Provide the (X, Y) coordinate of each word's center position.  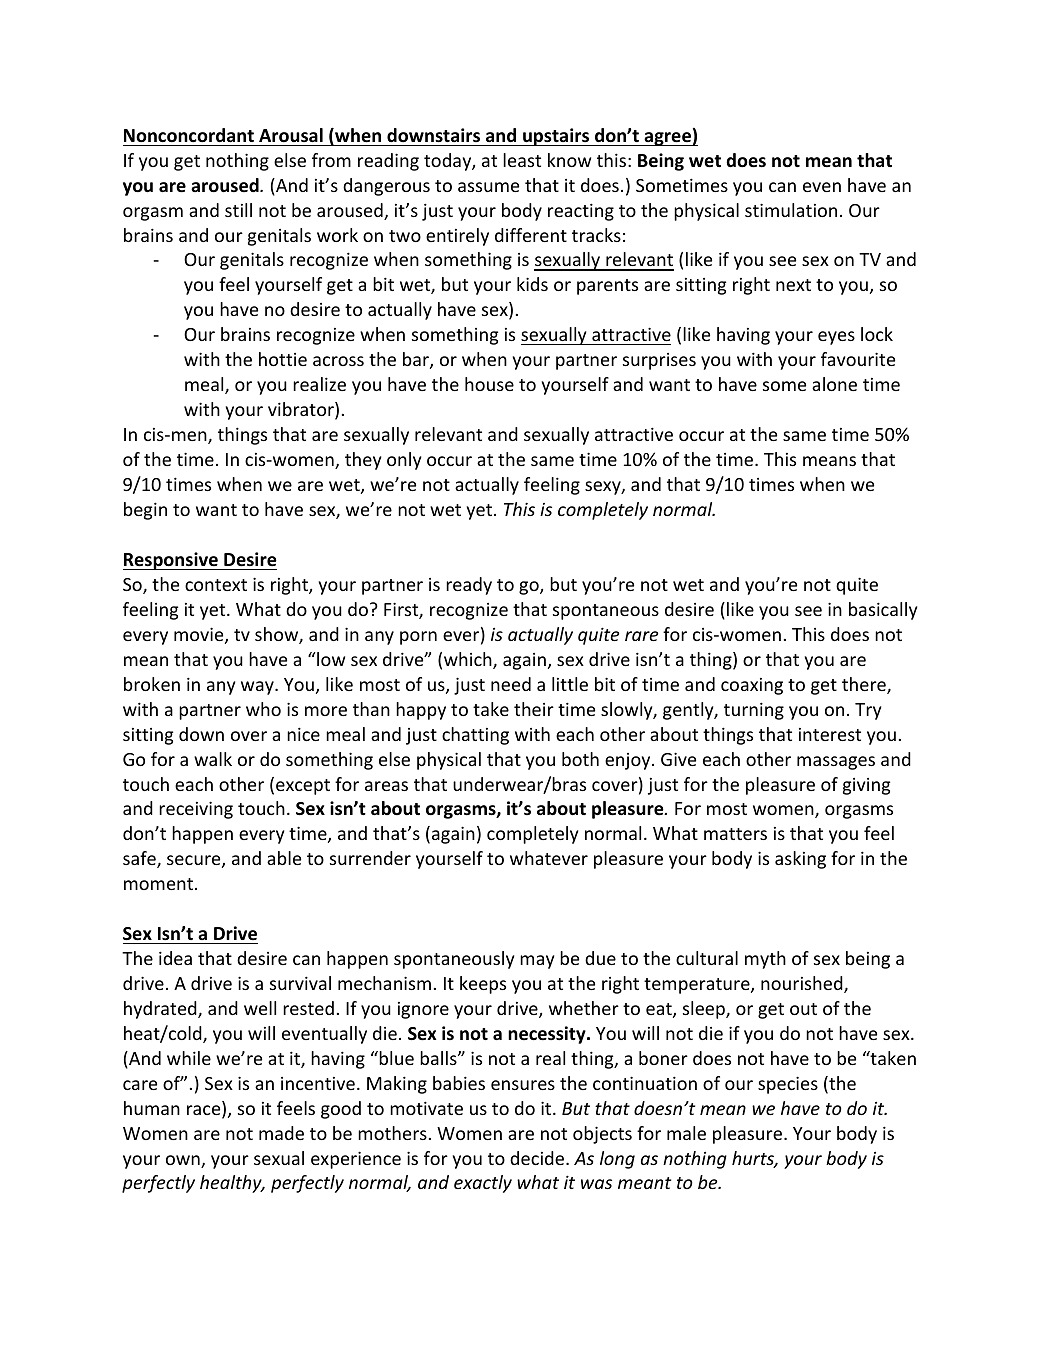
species (788, 1085)
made (281, 1133)
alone (834, 384)
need (511, 684)
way (258, 688)
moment (160, 884)
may (537, 962)
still (238, 210)
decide (538, 1158)
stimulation (791, 210)
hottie (283, 359)
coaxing (752, 686)
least (522, 160)
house (489, 384)
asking (800, 860)
